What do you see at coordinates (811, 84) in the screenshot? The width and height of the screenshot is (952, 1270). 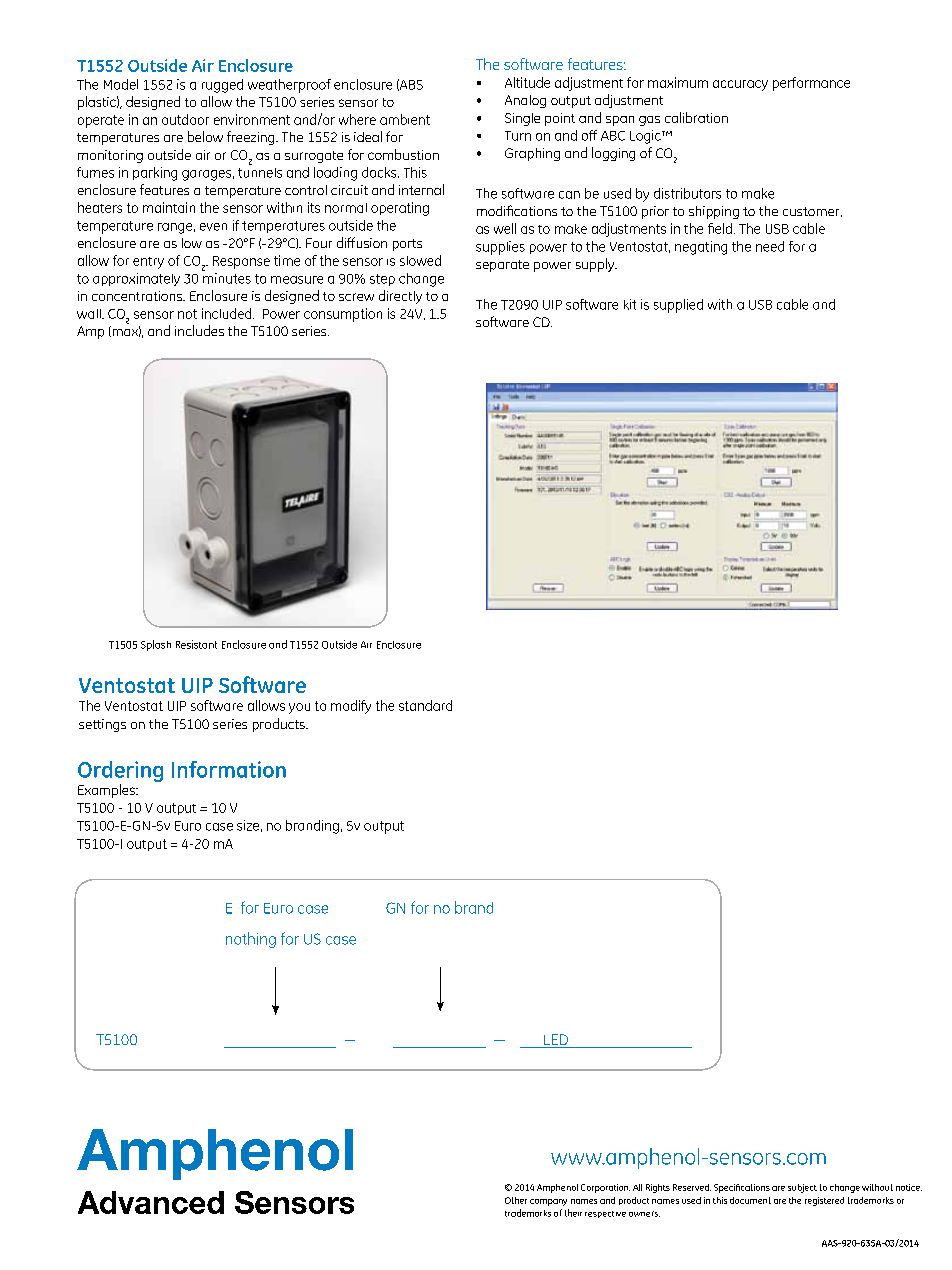 I see `performance` at bounding box center [811, 84].
